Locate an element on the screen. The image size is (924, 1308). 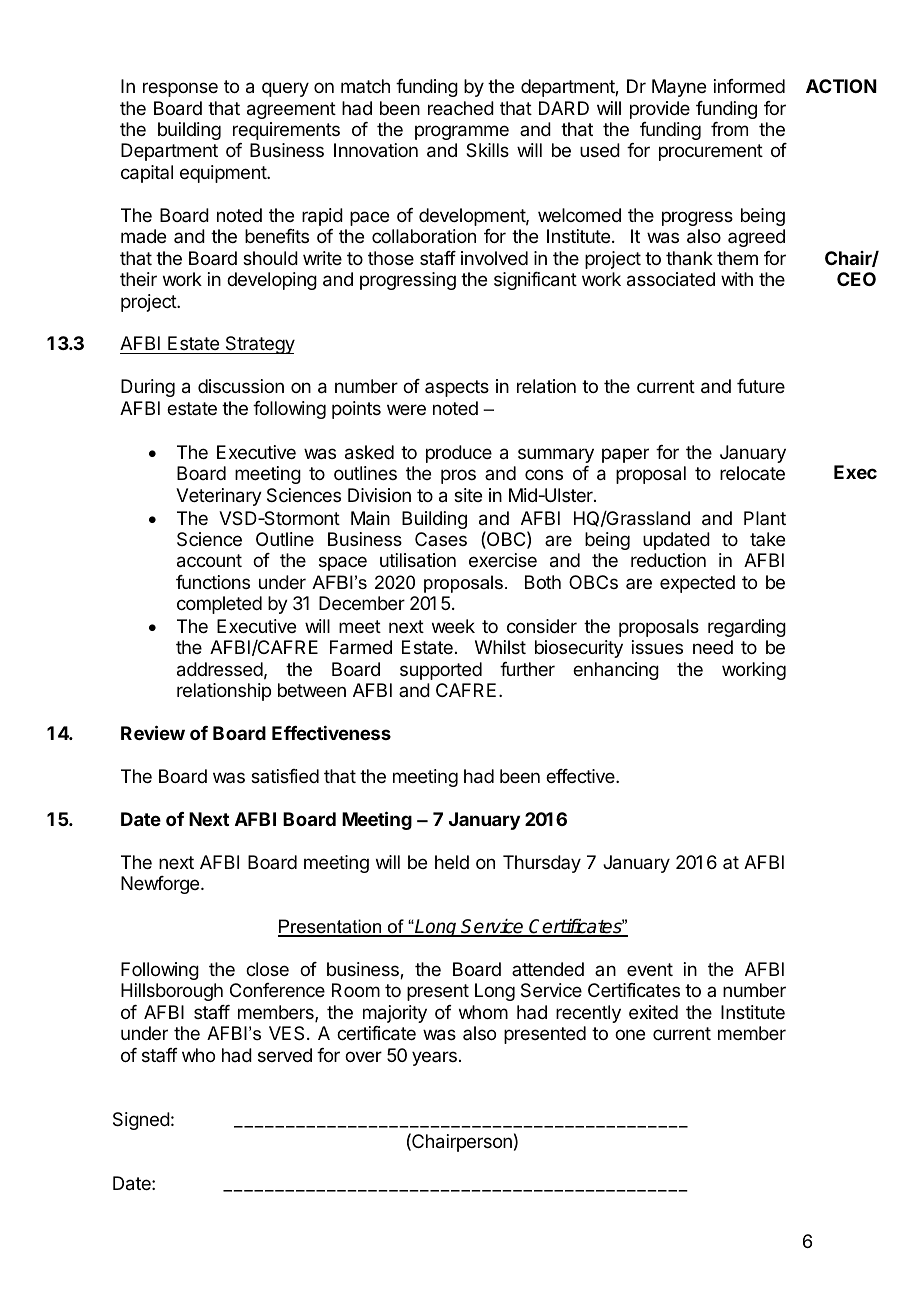
completed is located at coordinates (219, 605).
